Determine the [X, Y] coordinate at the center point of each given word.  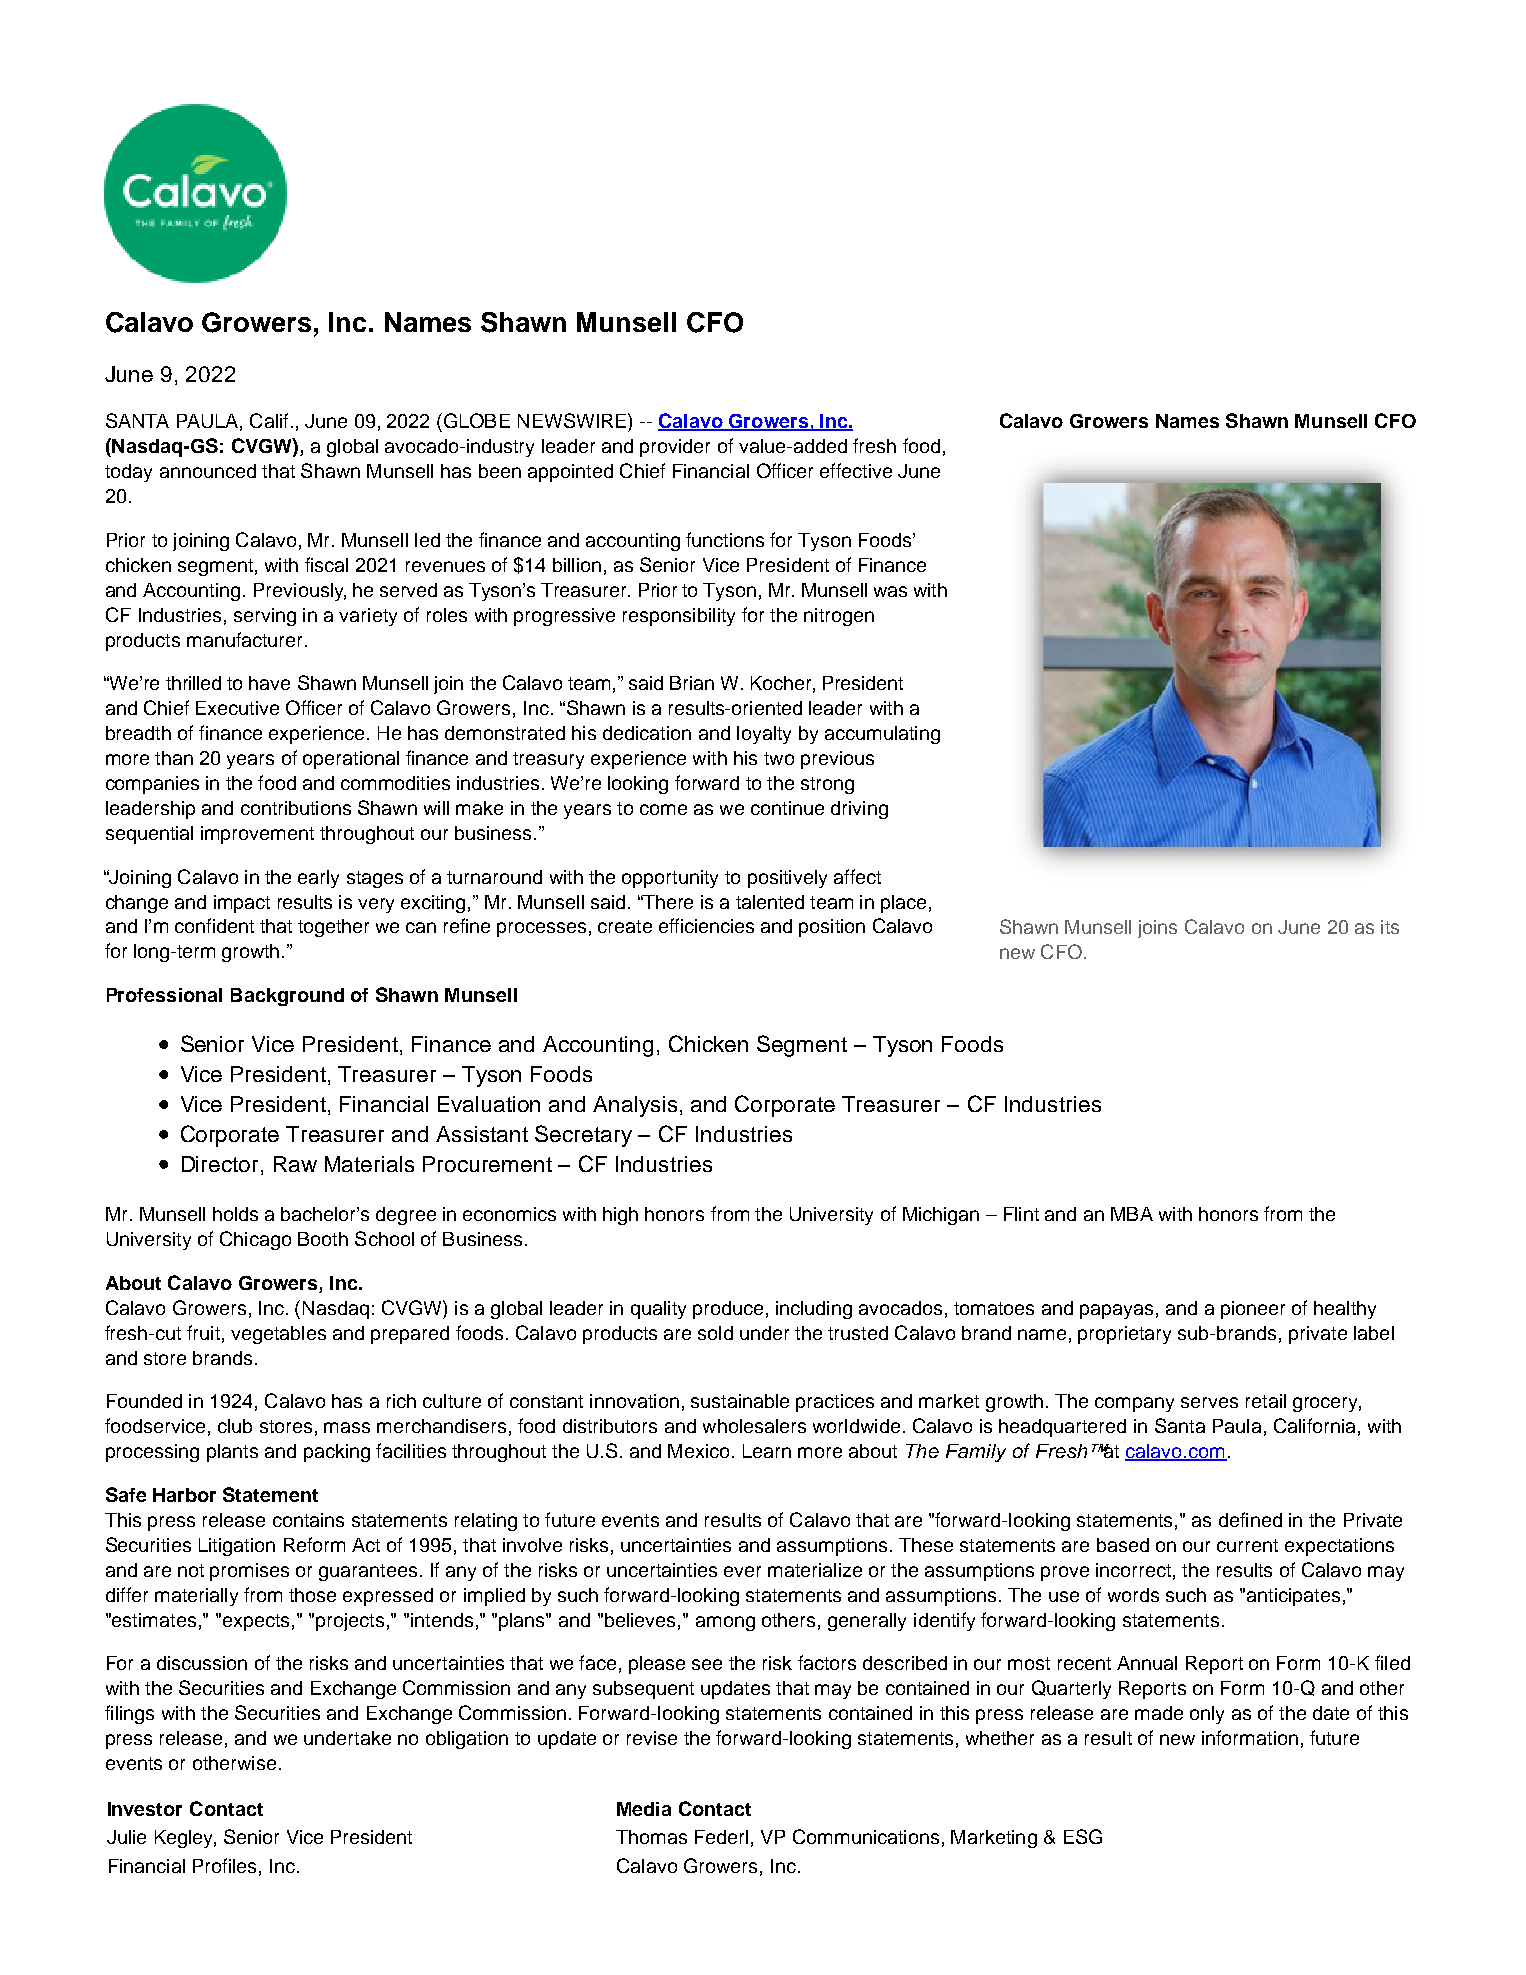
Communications [866, 1836]
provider [675, 448]
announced [208, 471]
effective [856, 470]
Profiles [224, 1865]
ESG [1083, 1836]
